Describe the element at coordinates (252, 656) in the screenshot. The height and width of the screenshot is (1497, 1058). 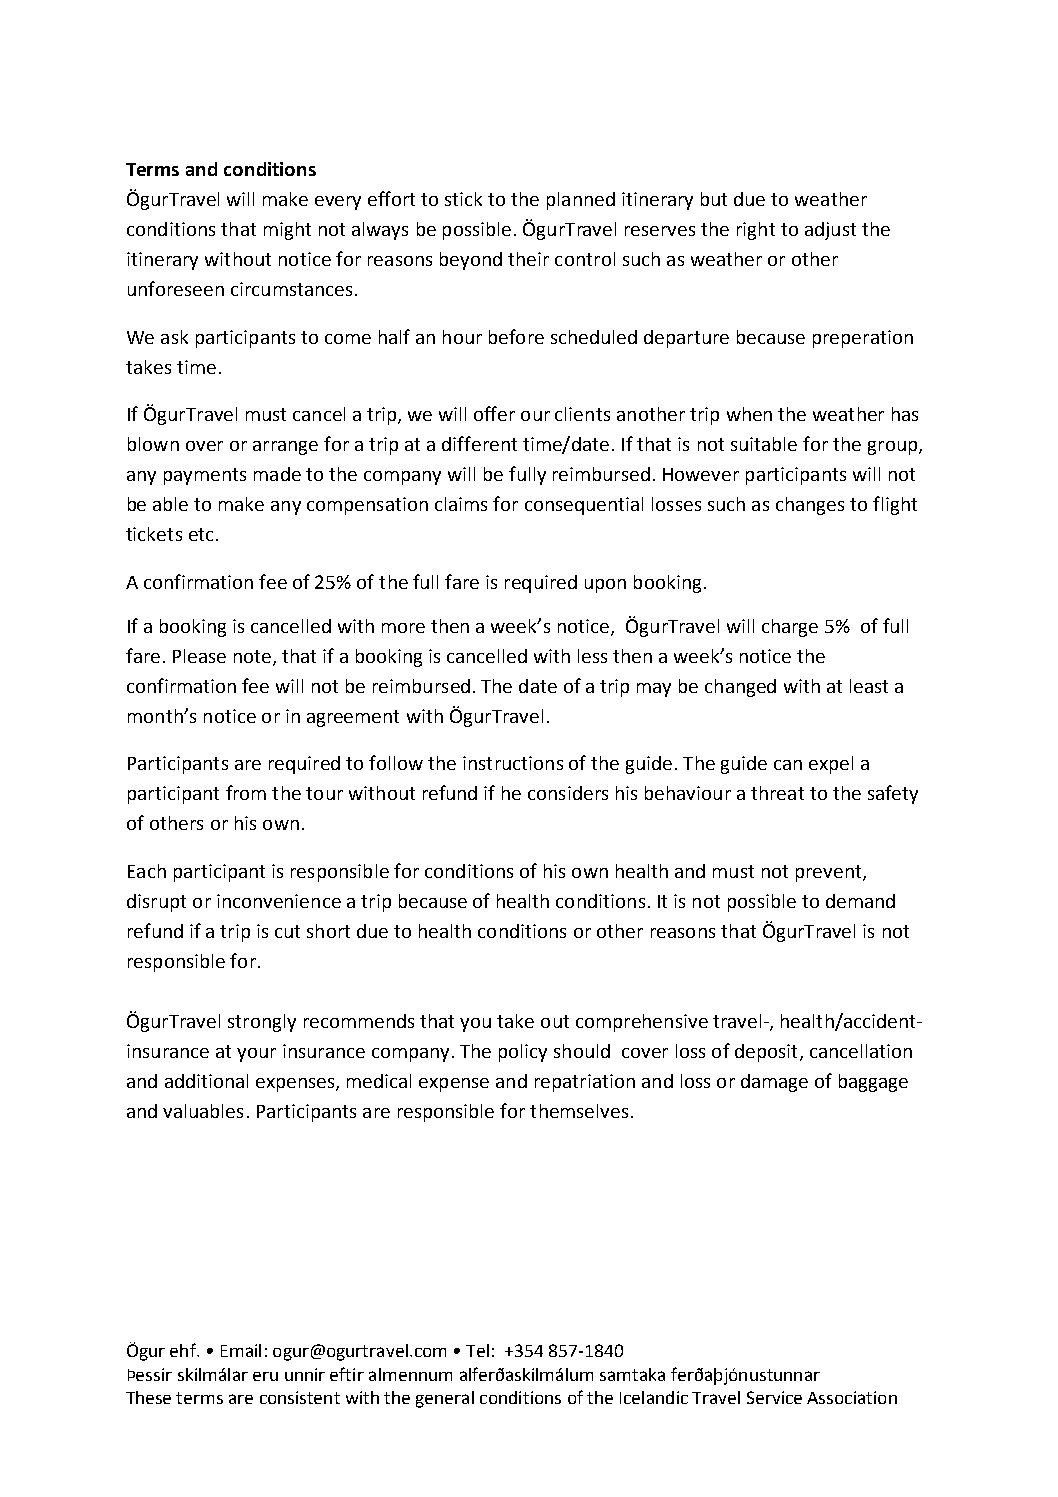
I see `note` at that location.
